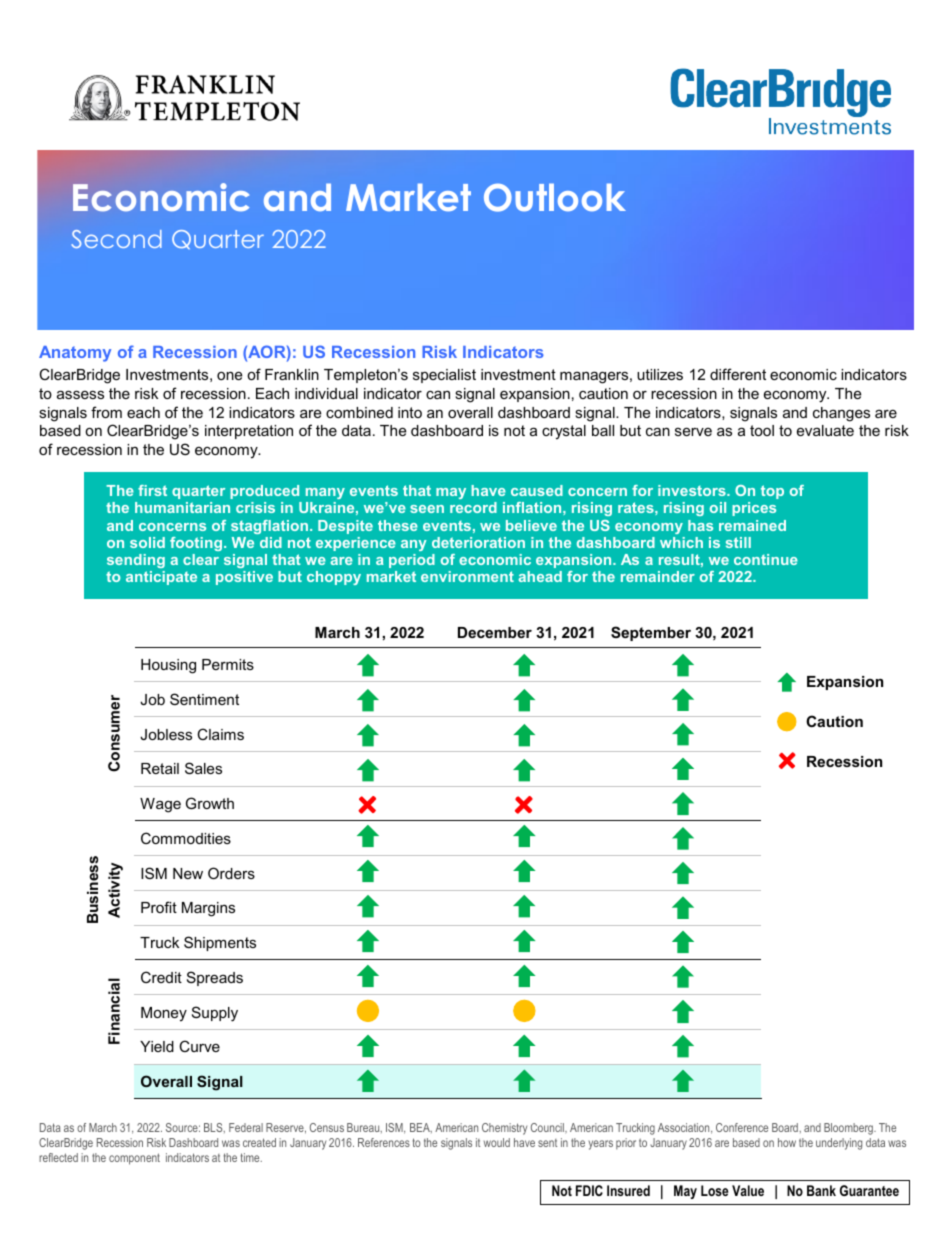 This screenshot has width=952, height=1233. Describe the element at coordinates (134, 1159) in the screenshot. I see `component` at that location.
